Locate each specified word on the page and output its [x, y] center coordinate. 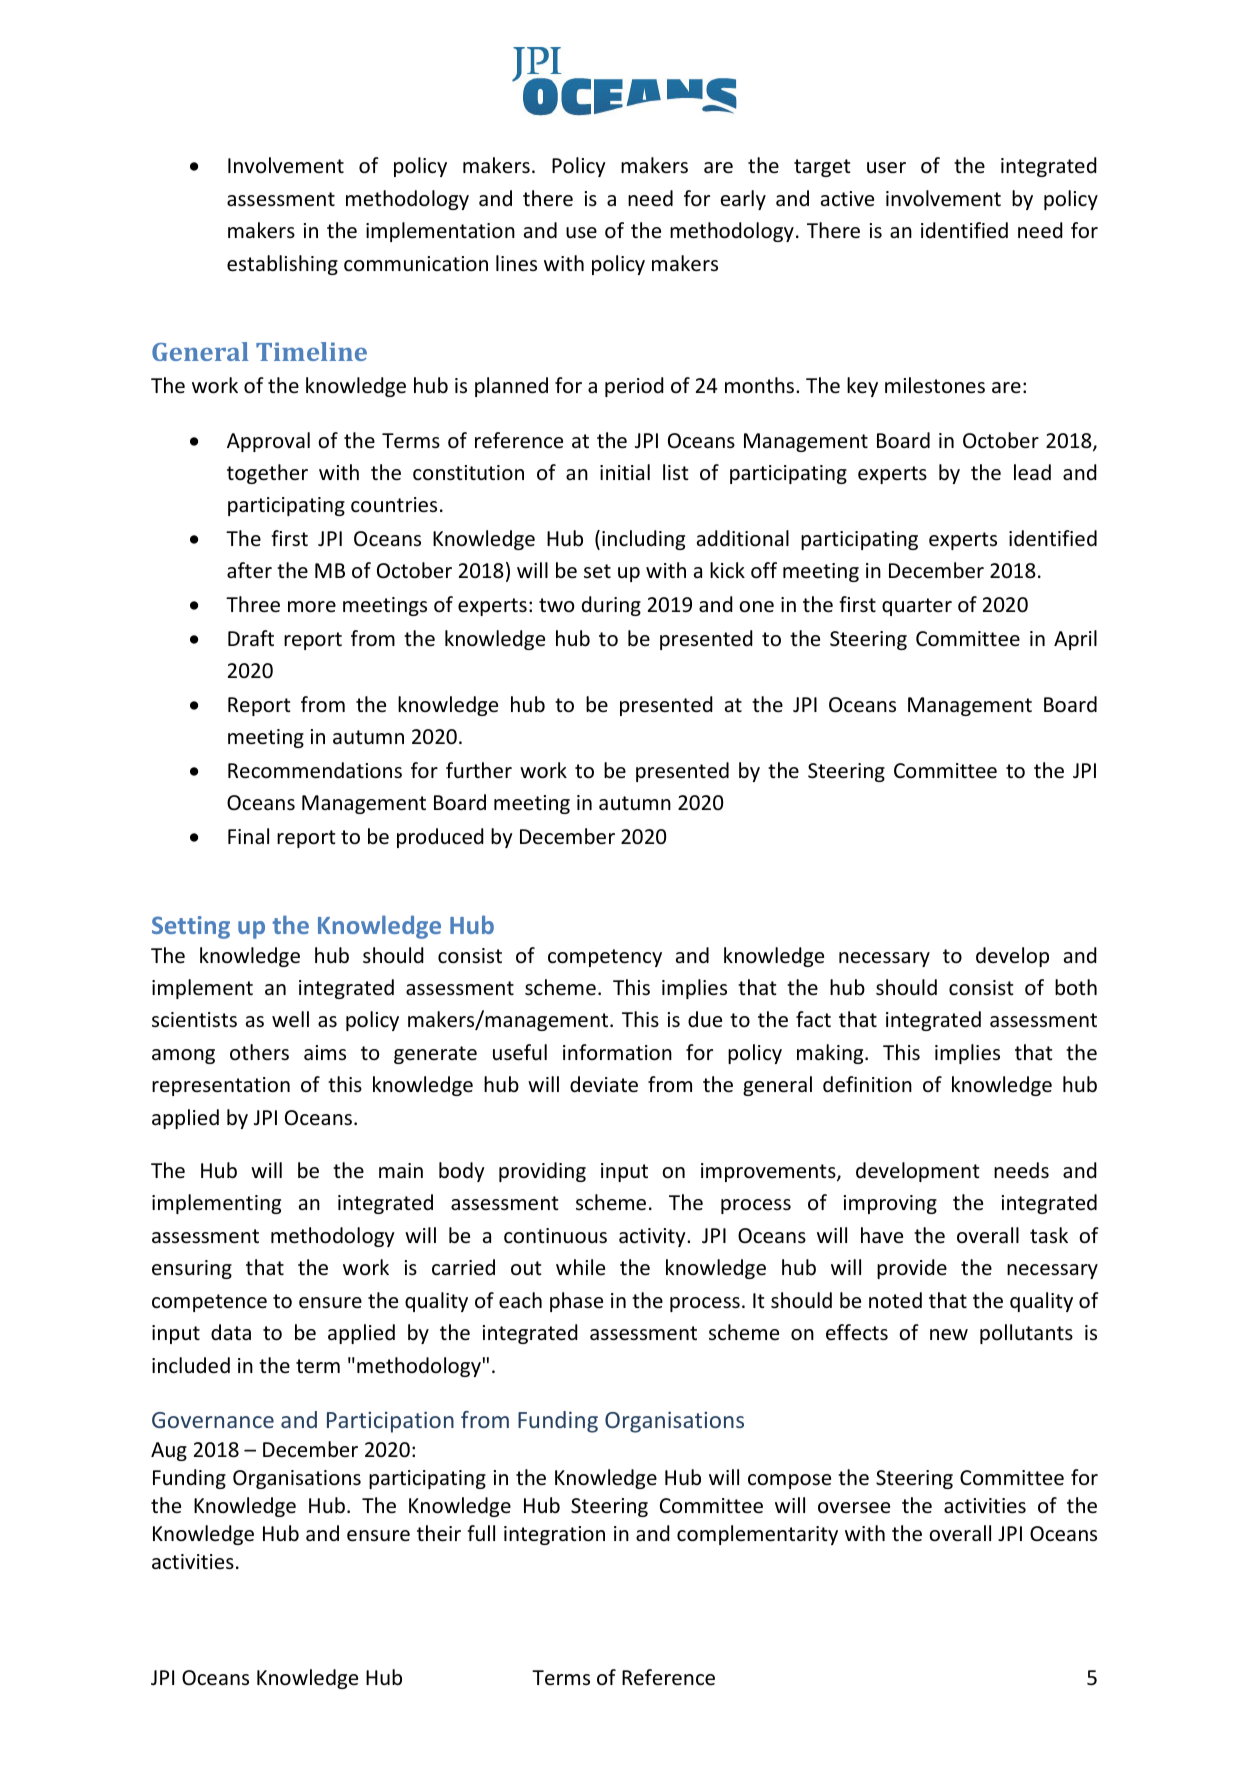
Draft [251, 638]
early [743, 200]
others [259, 1052]
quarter [917, 607]
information [617, 1052]
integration [554, 1535]
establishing [282, 265]
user [886, 168]
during [611, 606]
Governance [213, 1420]
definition [867, 1084]
